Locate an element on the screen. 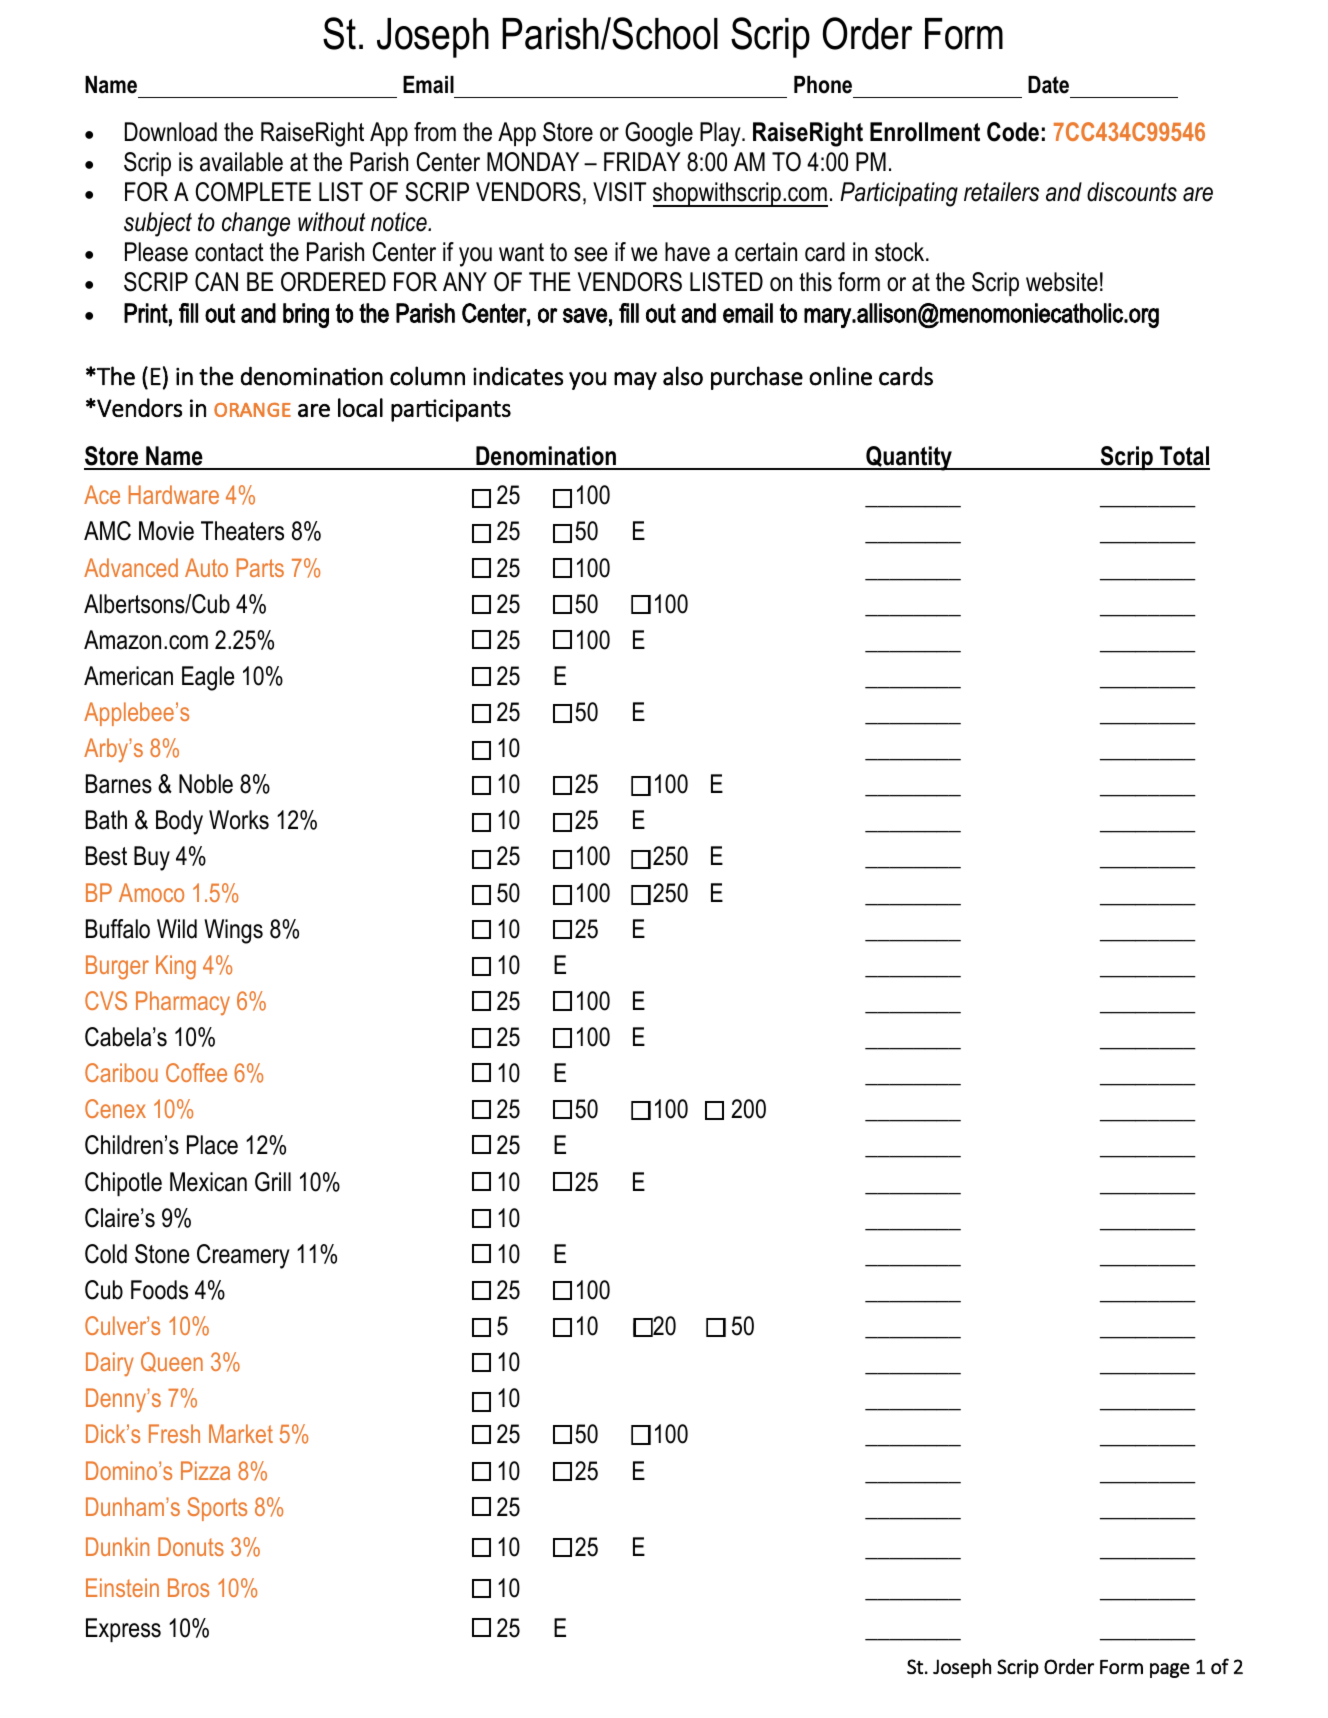 This screenshot has height=1718, width=1328. Wings is located at coordinates (233, 931).
